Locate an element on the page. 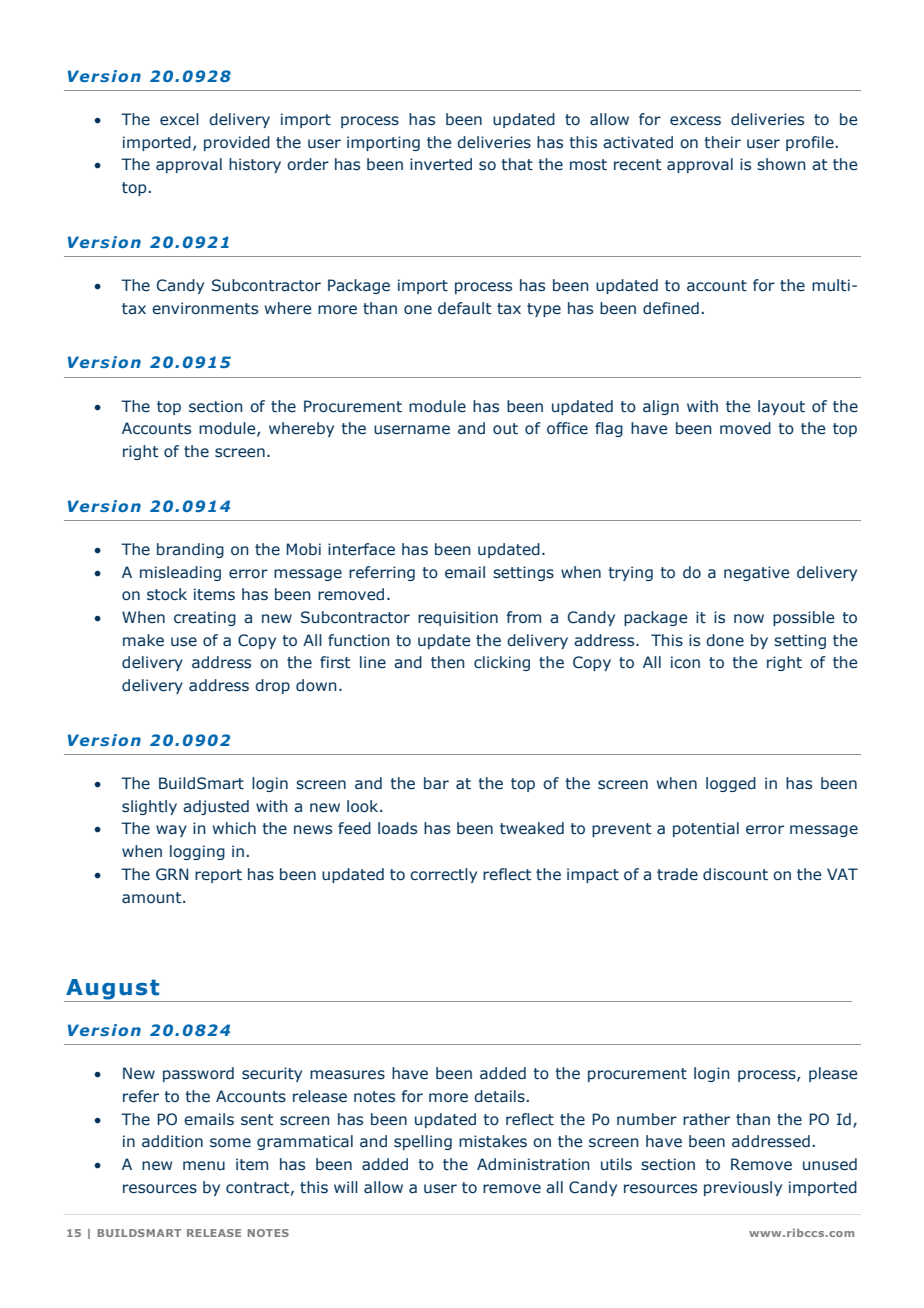 The width and height of the page is (924, 1308). provided is located at coordinates (237, 143).
